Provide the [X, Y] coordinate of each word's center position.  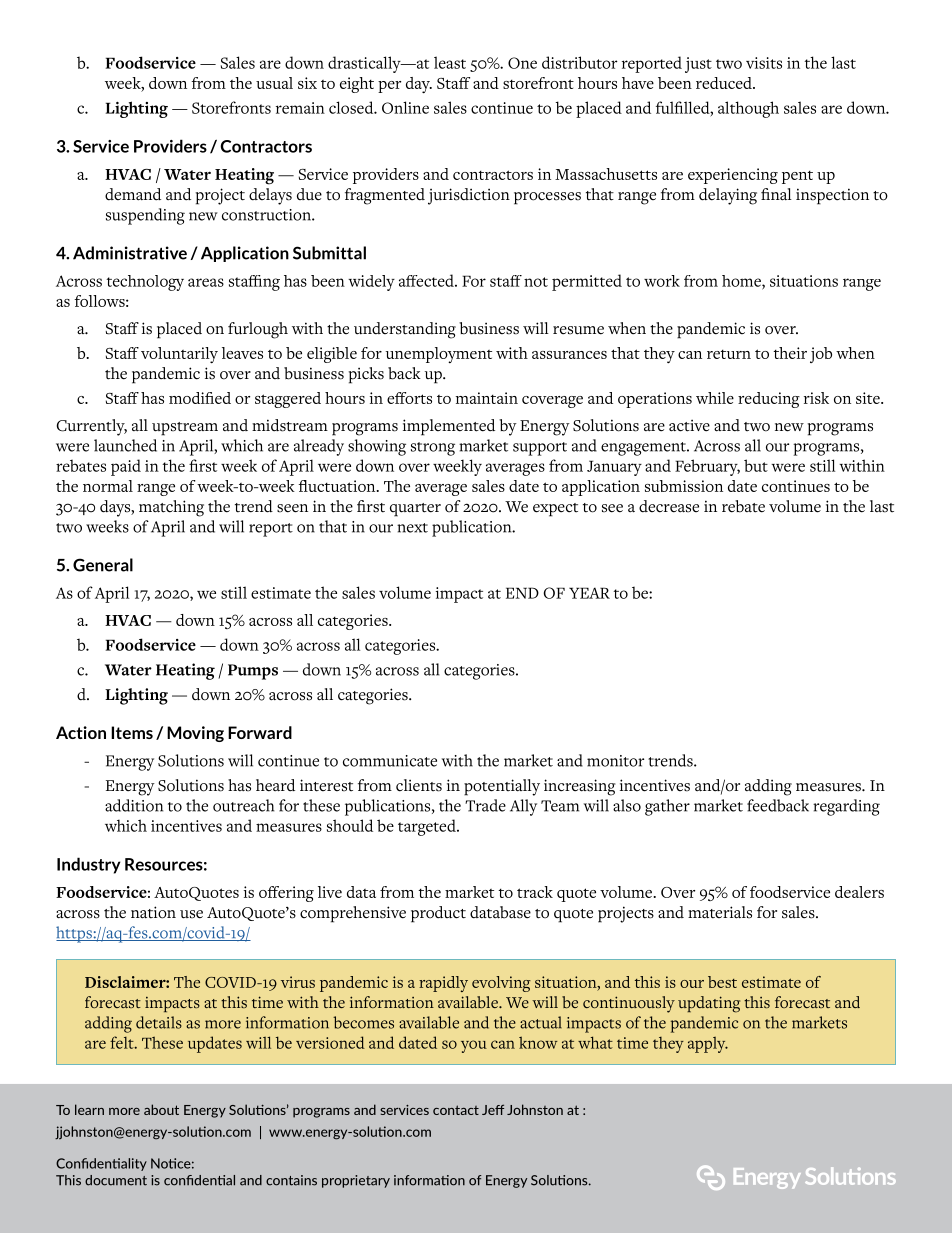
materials [720, 912]
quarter [415, 510]
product [438, 914]
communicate [390, 761]
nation [153, 912]
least [450, 62]
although [748, 109]
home [742, 282]
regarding [846, 807]
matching [171, 508]
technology [145, 283]
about [161, 1109]
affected [427, 280]
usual [274, 83]
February [707, 467]
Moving [195, 734]
